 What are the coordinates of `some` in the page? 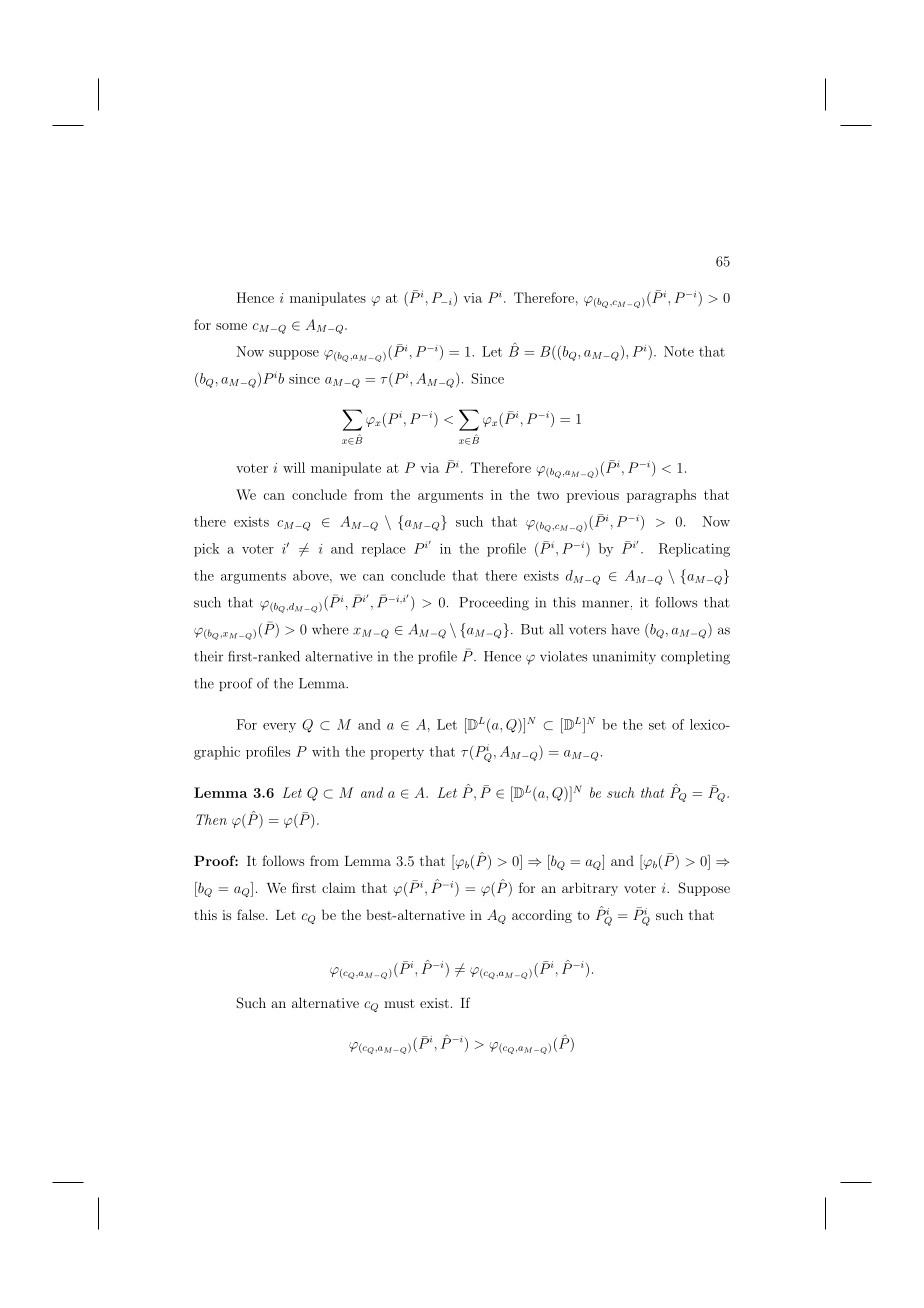 It's located at (231, 326).
